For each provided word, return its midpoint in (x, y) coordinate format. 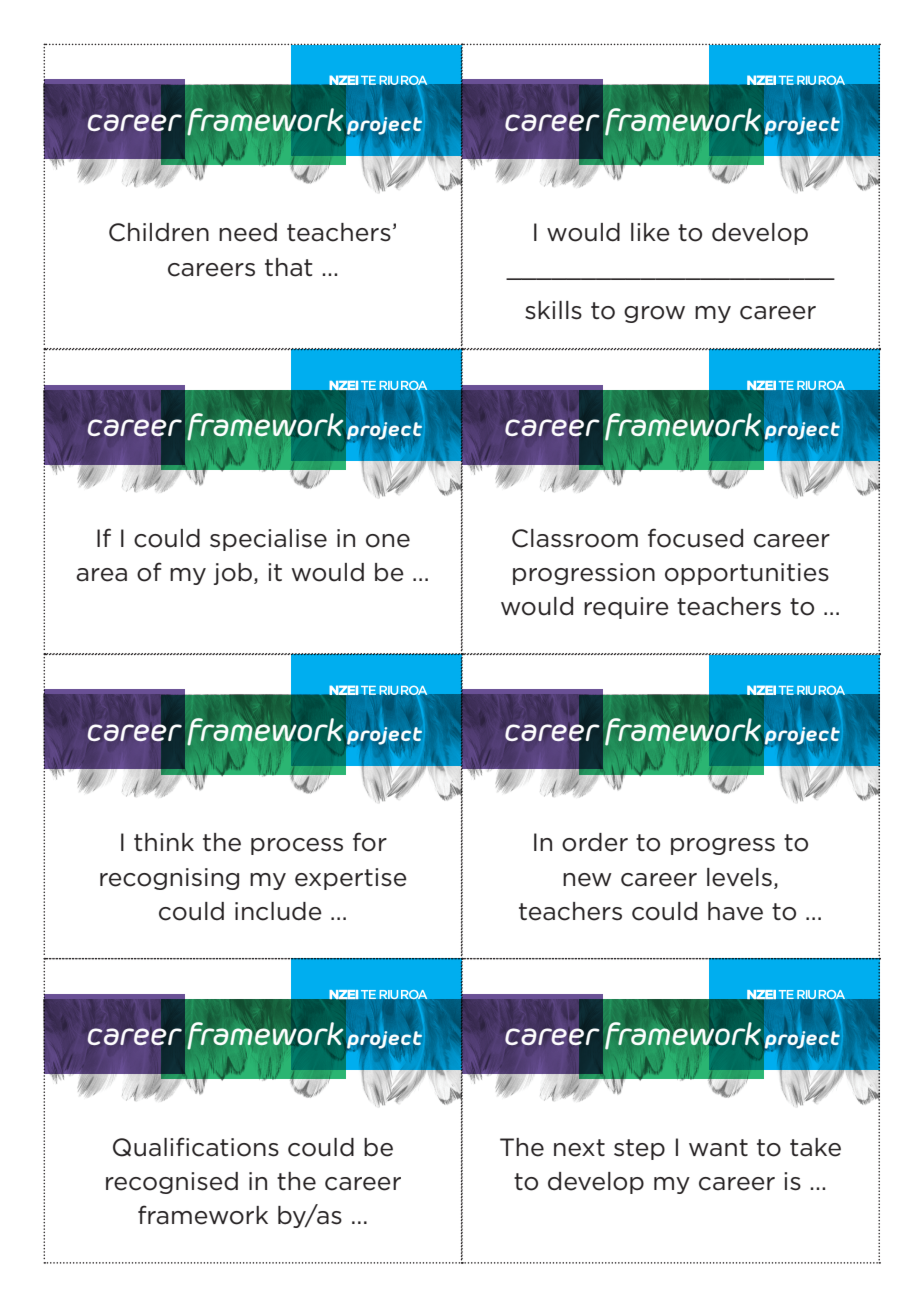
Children (159, 232)
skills (553, 310)
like (650, 232)
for (370, 842)
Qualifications (196, 1147)
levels (739, 877)
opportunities (747, 574)
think (164, 842)
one (388, 541)
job (233, 574)
